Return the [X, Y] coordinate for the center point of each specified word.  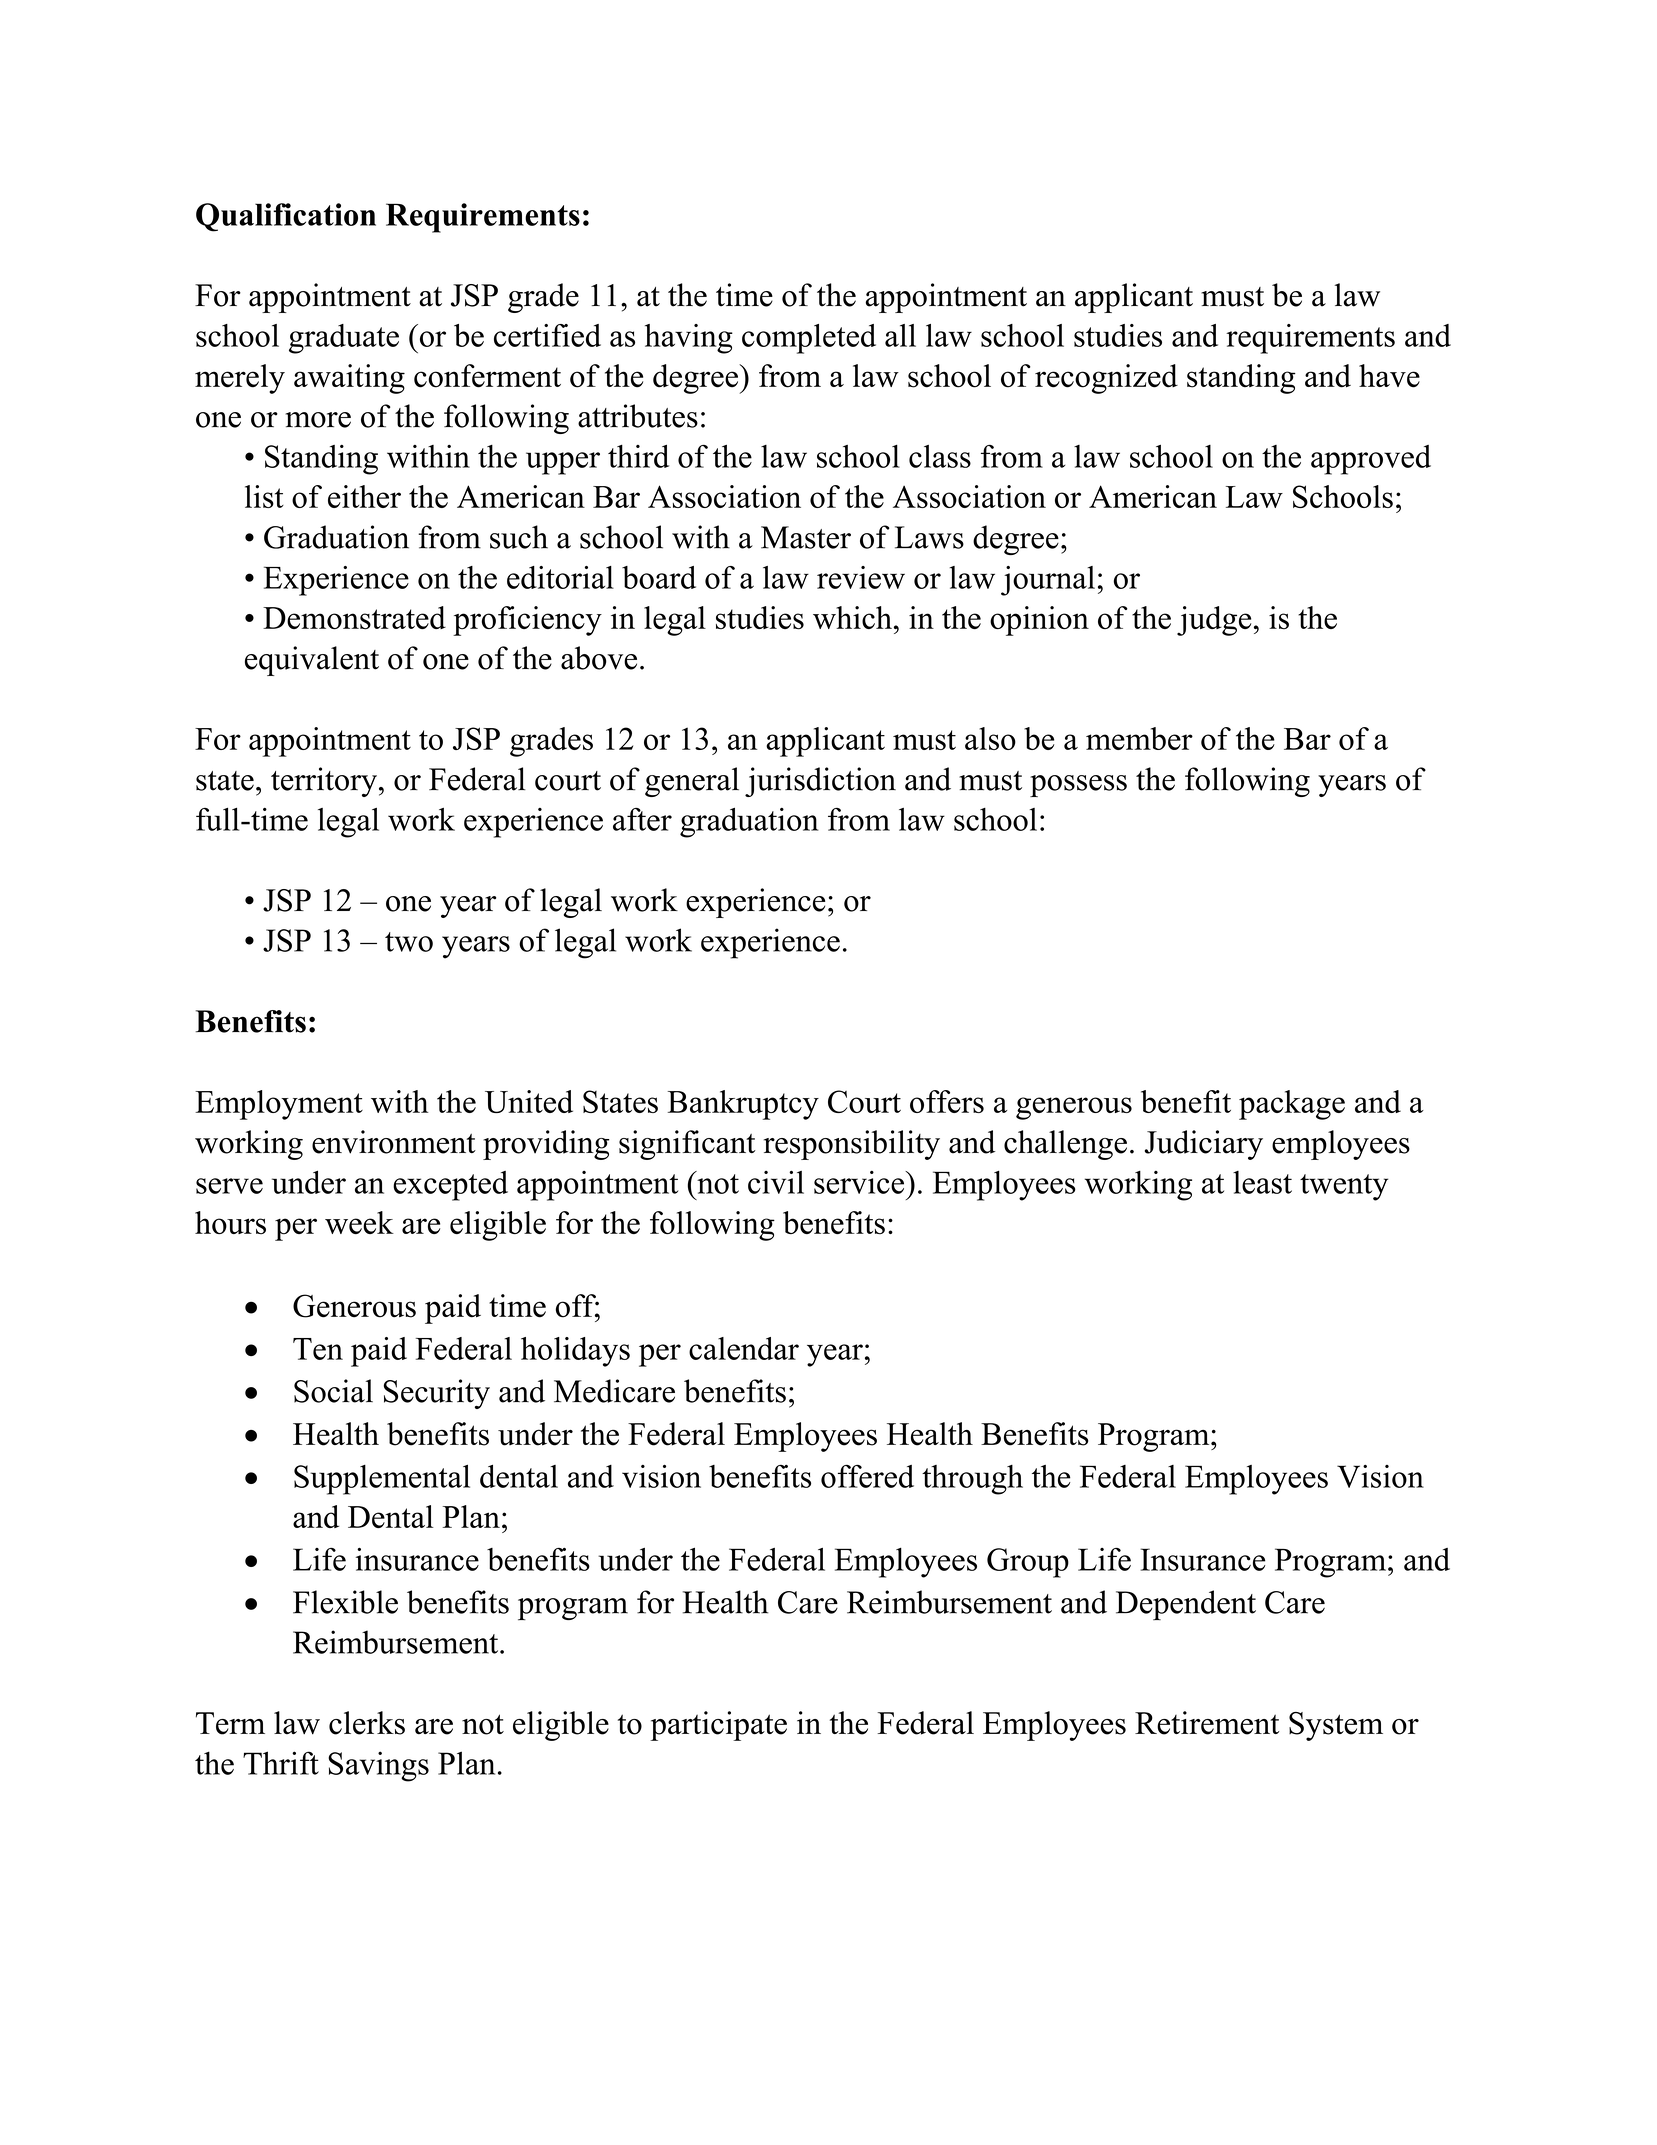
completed [809, 339]
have [1389, 376]
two [409, 942]
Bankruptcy [743, 1105]
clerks [367, 1723]
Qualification [286, 217]
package [1292, 1105]
